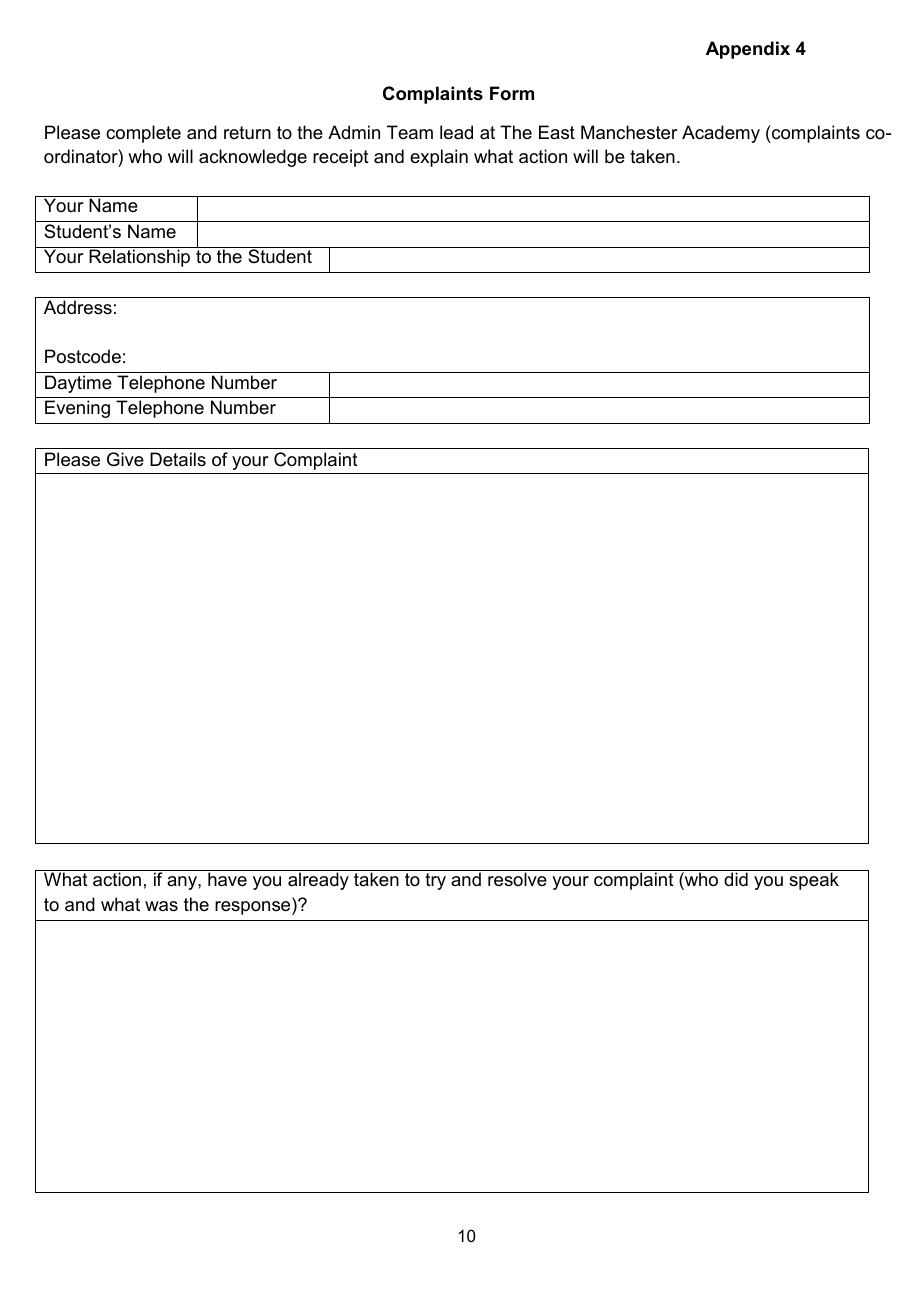 The height and width of the image is (1308, 924). Describe the element at coordinates (435, 881) in the image. I see `try` at that location.
